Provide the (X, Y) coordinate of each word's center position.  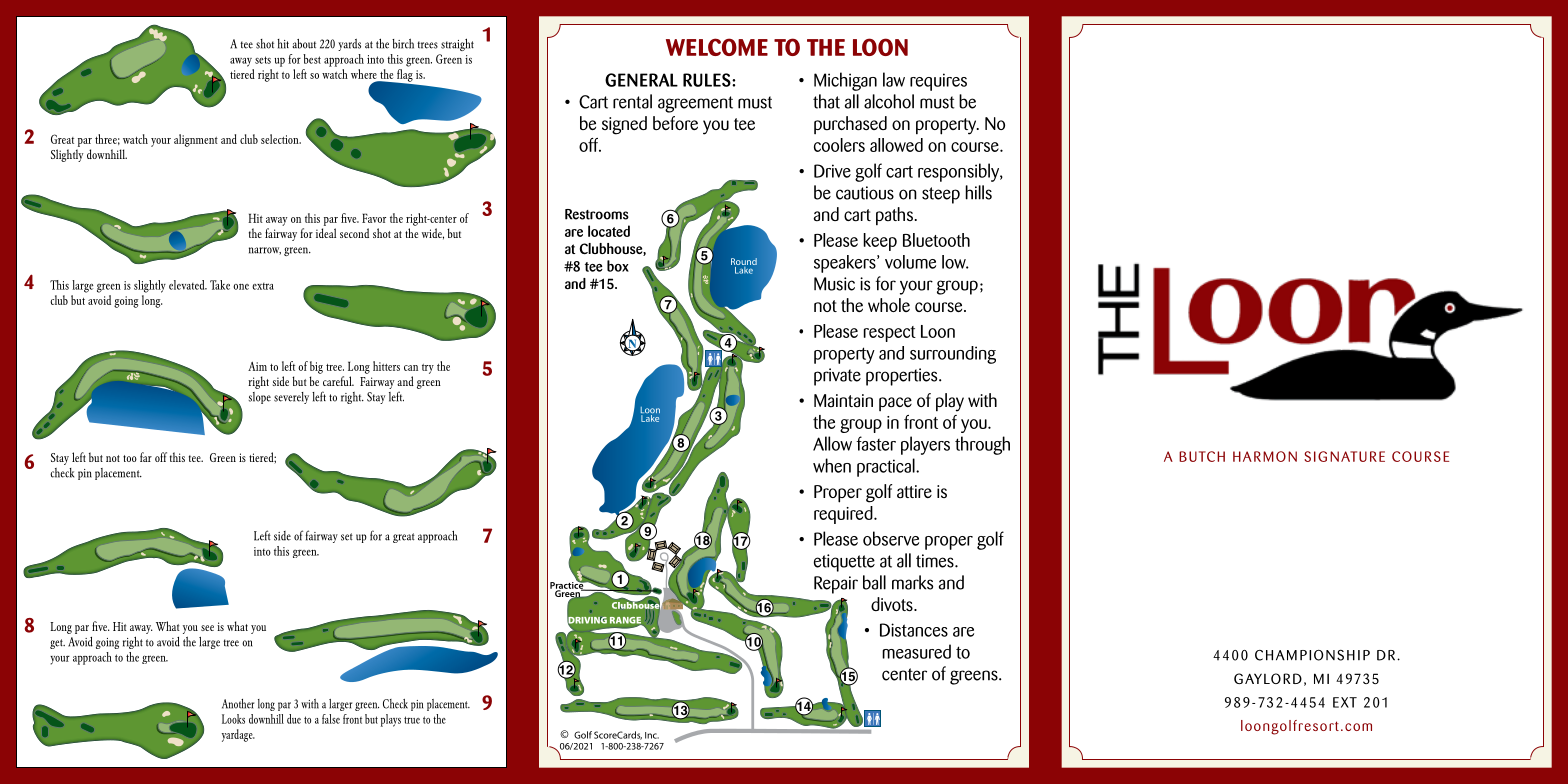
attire (914, 491)
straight (457, 44)
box (618, 266)
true (412, 720)
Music (834, 284)
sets (263, 60)
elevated (188, 285)
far (146, 457)
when (832, 465)
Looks (233, 719)
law (894, 79)
